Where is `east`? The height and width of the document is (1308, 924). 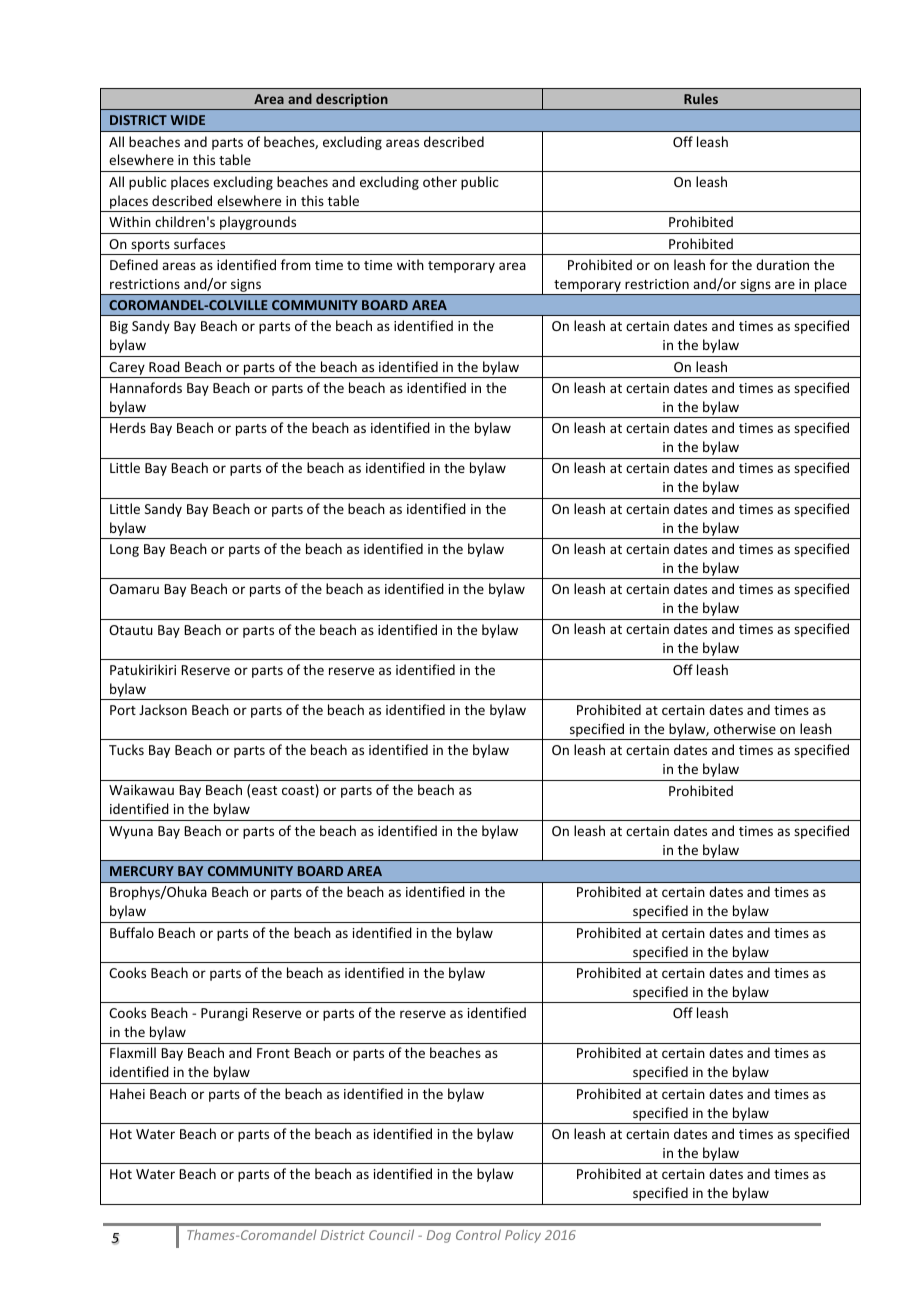
east is located at coordinates (264, 790).
